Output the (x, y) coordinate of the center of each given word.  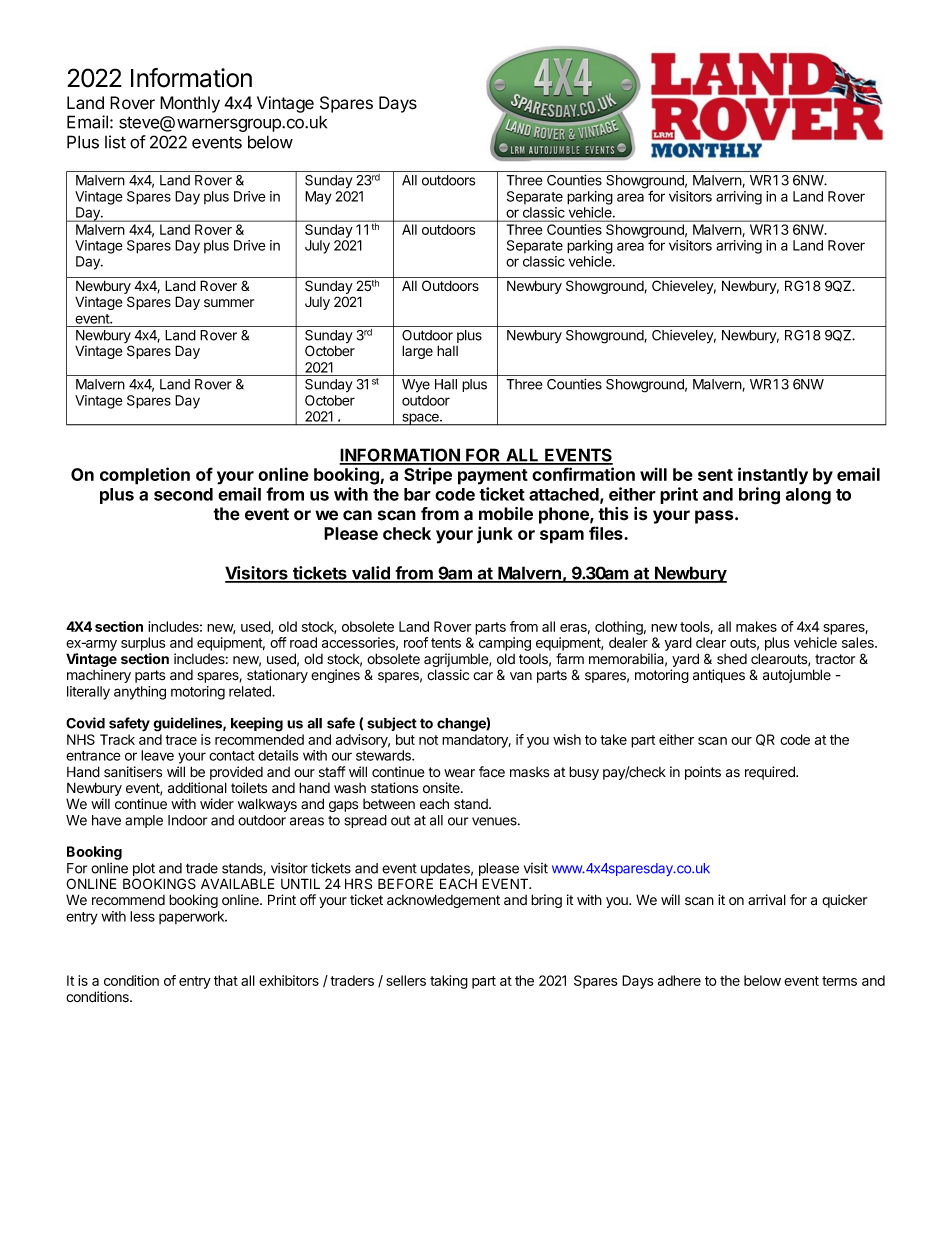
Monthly (190, 104)
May (318, 198)
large (417, 352)
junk (495, 535)
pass (715, 517)
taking (449, 982)
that (226, 980)
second (183, 494)
